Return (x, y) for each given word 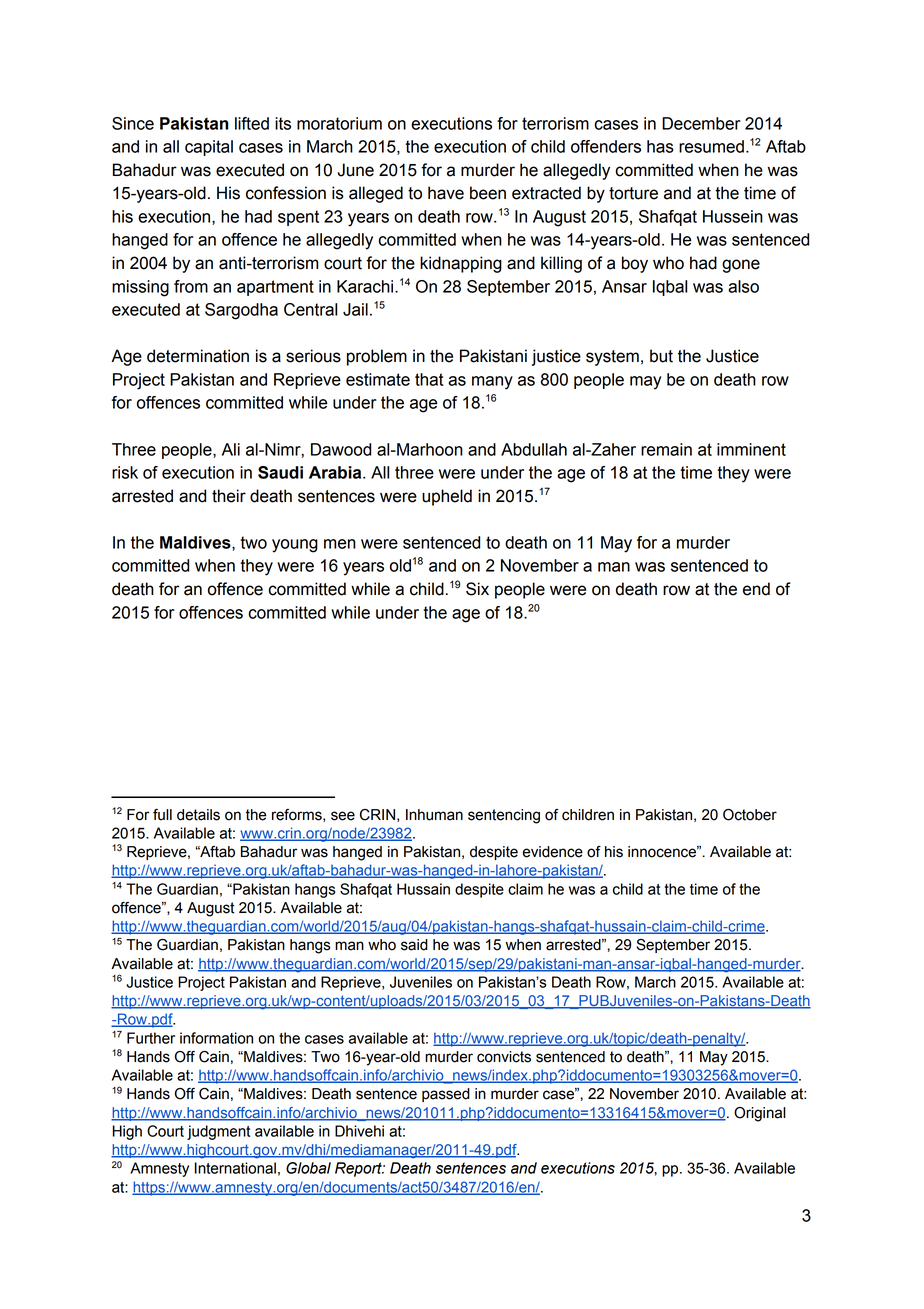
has (660, 146)
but (661, 356)
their (229, 496)
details (198, 815)
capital (209, 148)
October (750, 815)
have (446, 193)
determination (198, 356)
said (414, 945)
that (429, 379)
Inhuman (434, 815)
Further (151, 1038)
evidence (553, 852)
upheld (447, 497)
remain (666, 449)
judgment (218, 1132)
